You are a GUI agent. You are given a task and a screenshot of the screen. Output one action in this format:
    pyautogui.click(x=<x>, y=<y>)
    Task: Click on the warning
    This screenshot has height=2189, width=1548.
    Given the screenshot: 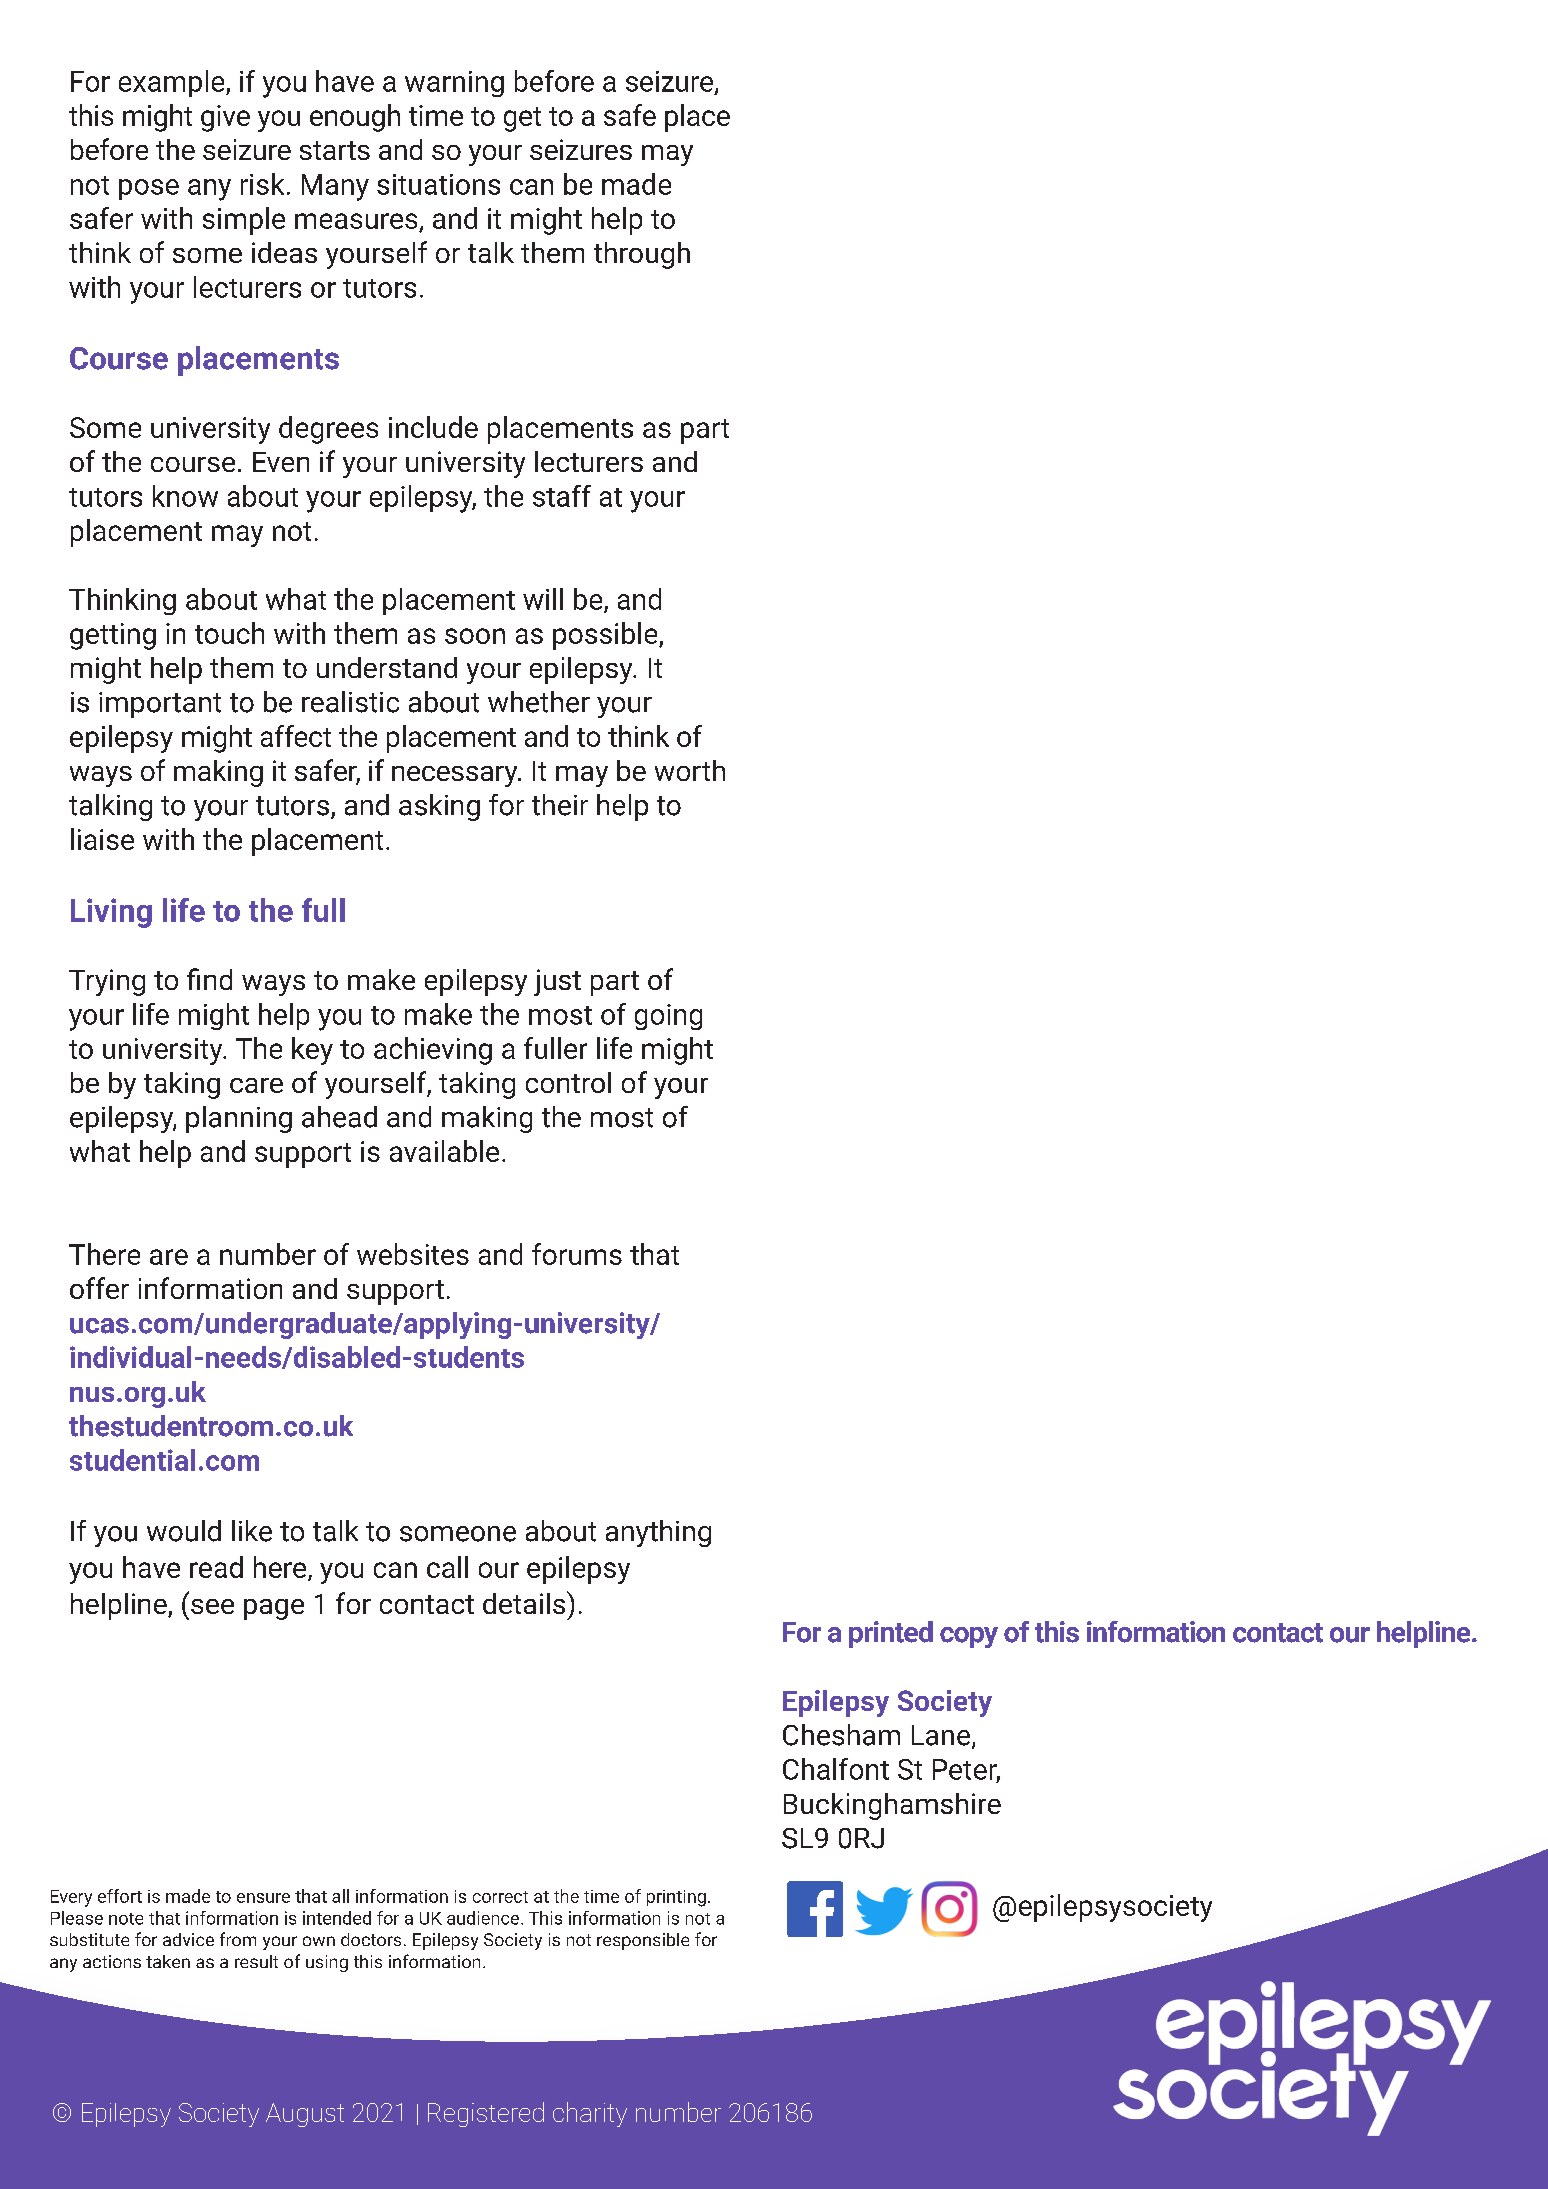 What is the action you would take?
    pyautogui.click(x=454, y=84)
